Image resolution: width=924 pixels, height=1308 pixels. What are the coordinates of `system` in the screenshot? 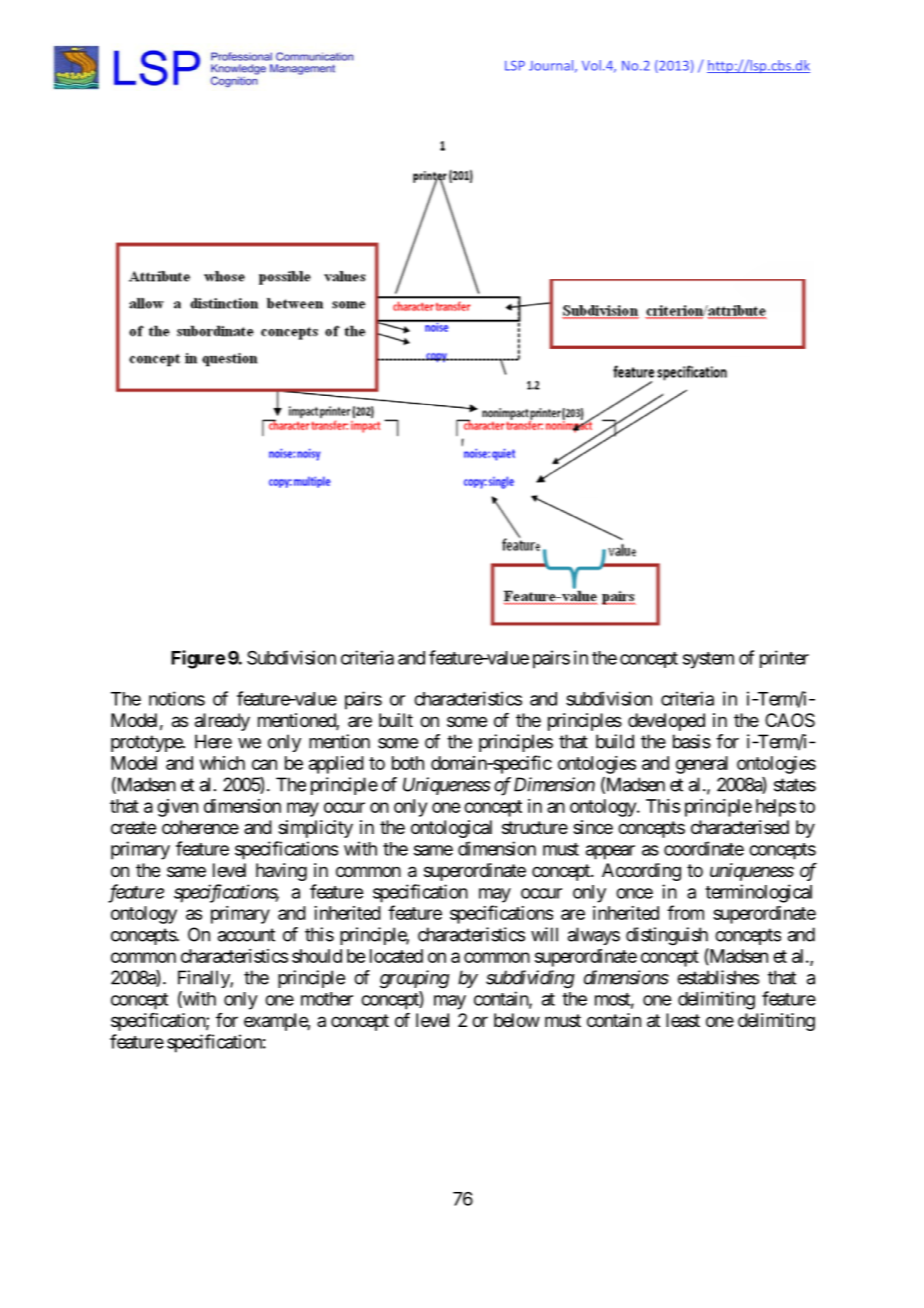 It's located at (708, 660).
